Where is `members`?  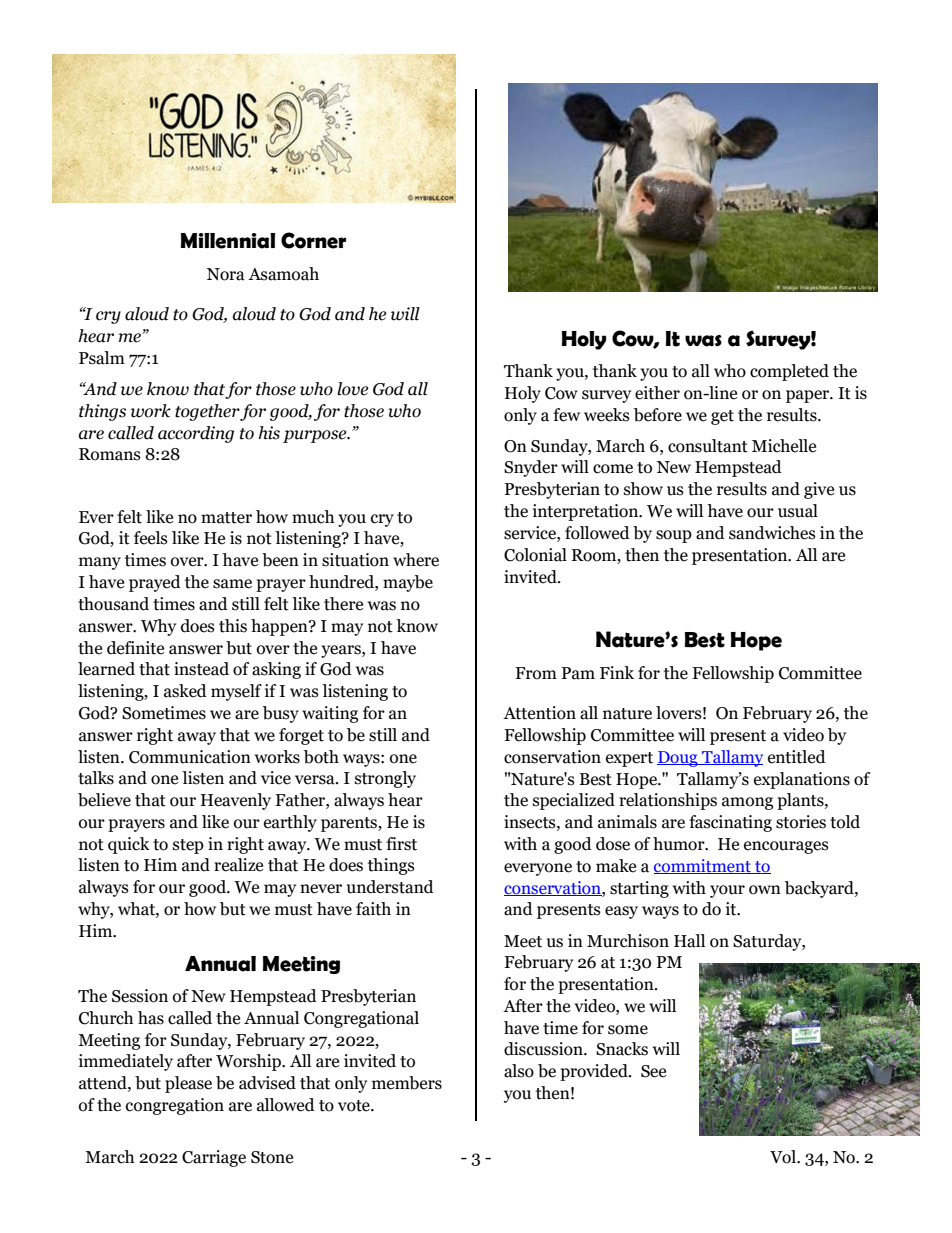
members is located at coordinates (407, 1083).
